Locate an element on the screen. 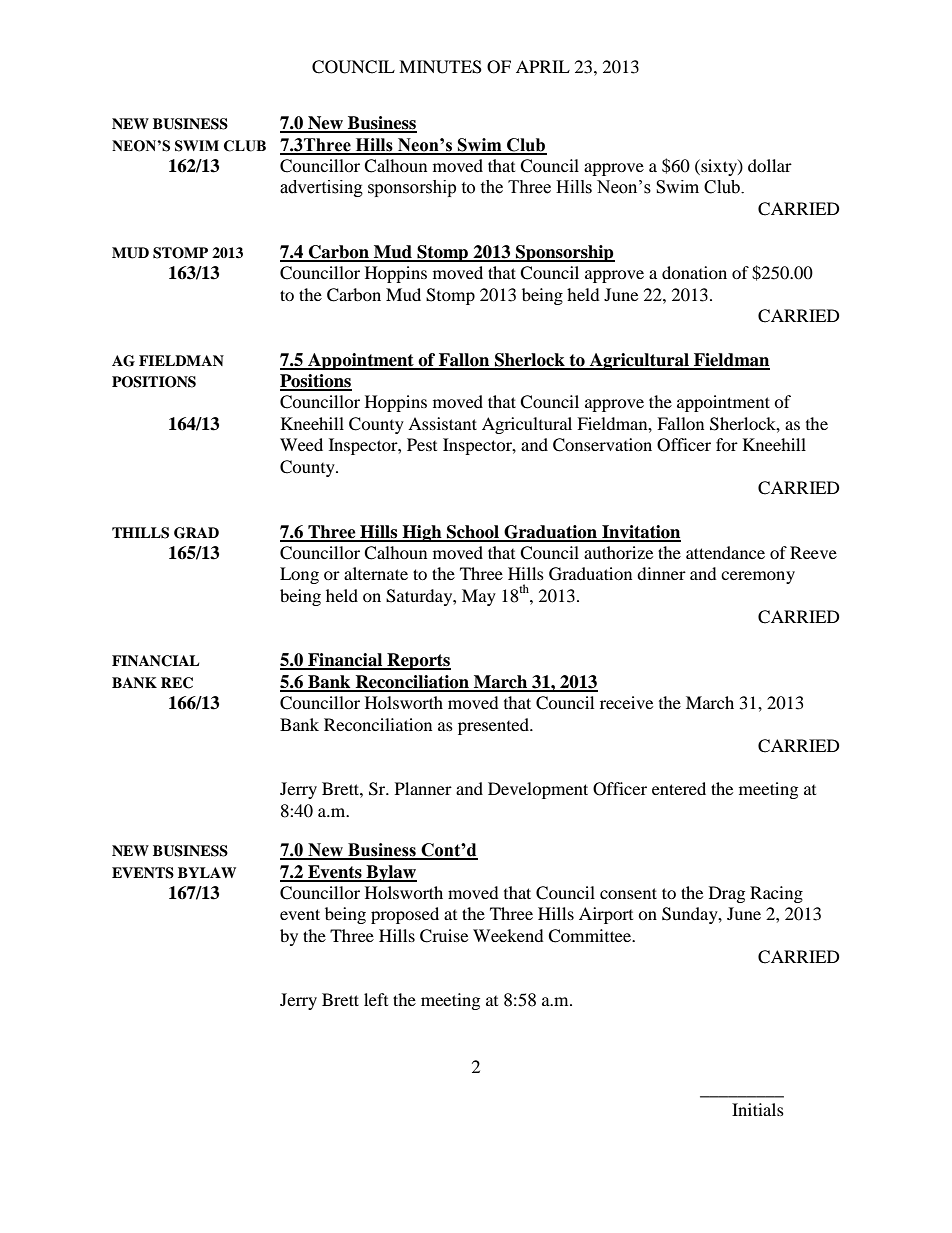 Image resolution: width=952 pixels, height=1233 pixels. ceremony is located at coordinates (758, 577).
